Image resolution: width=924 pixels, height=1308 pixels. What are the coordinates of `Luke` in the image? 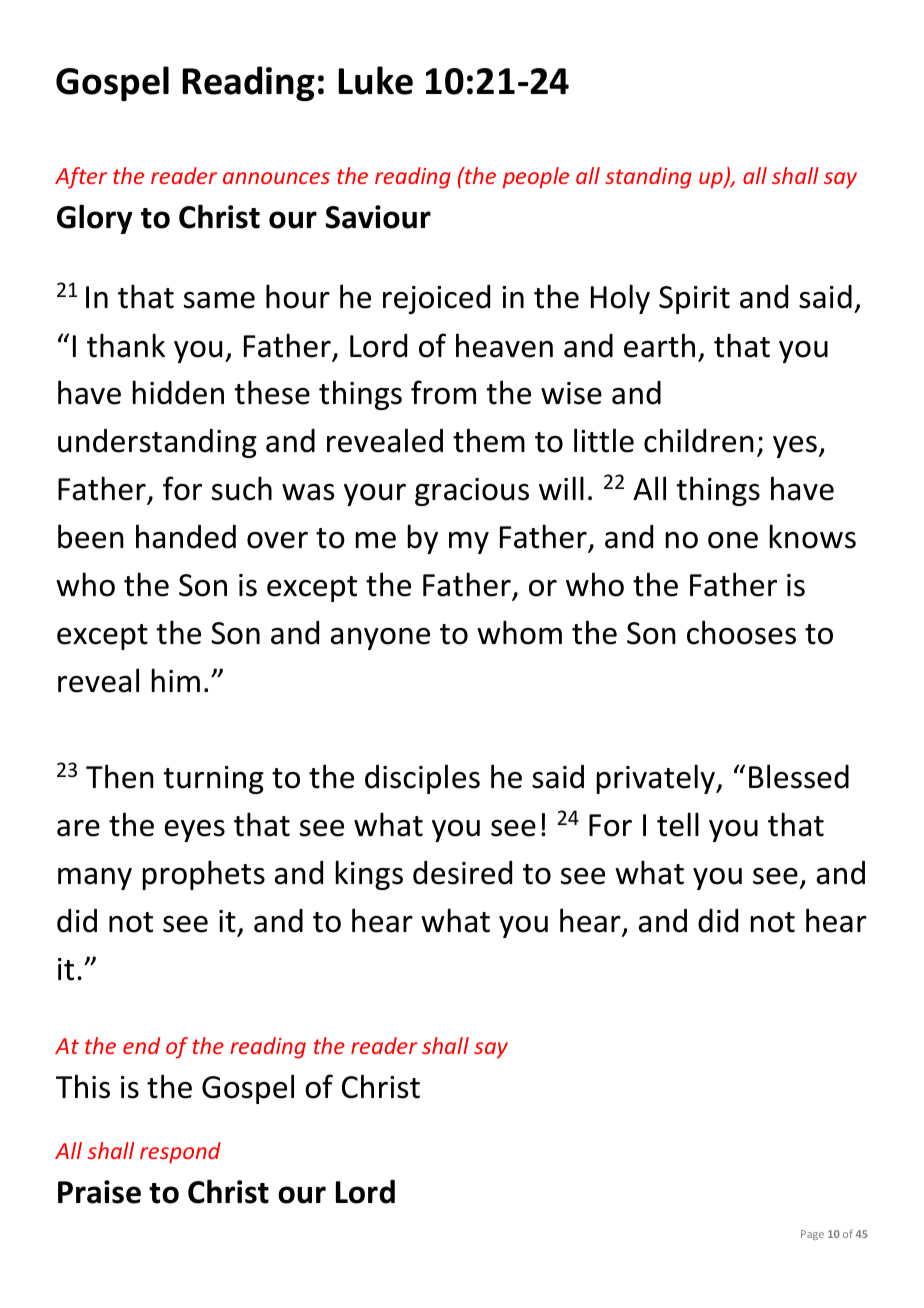 It's located at (375, 80).
